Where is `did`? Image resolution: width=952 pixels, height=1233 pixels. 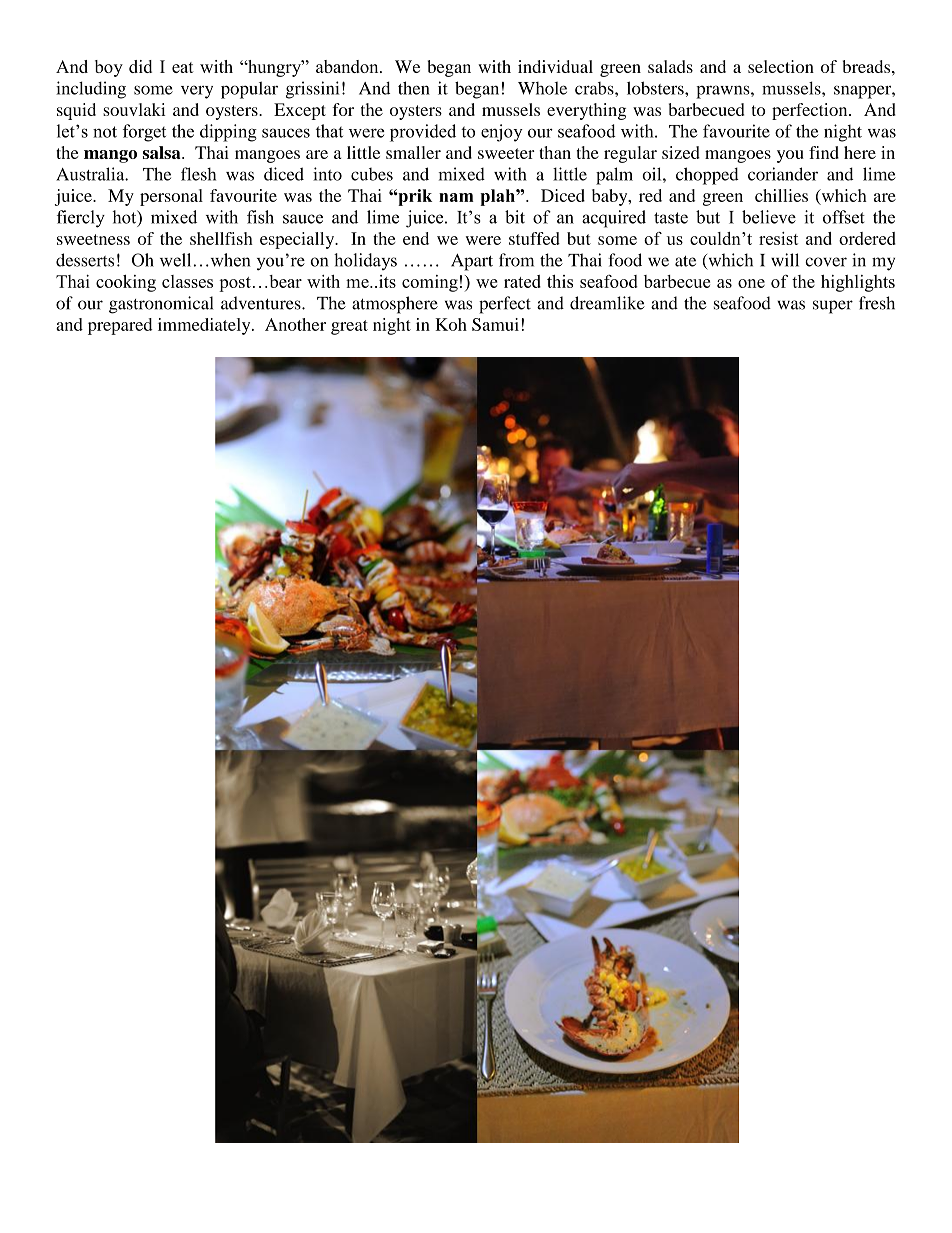 did is located at coordinates (140, 66).
